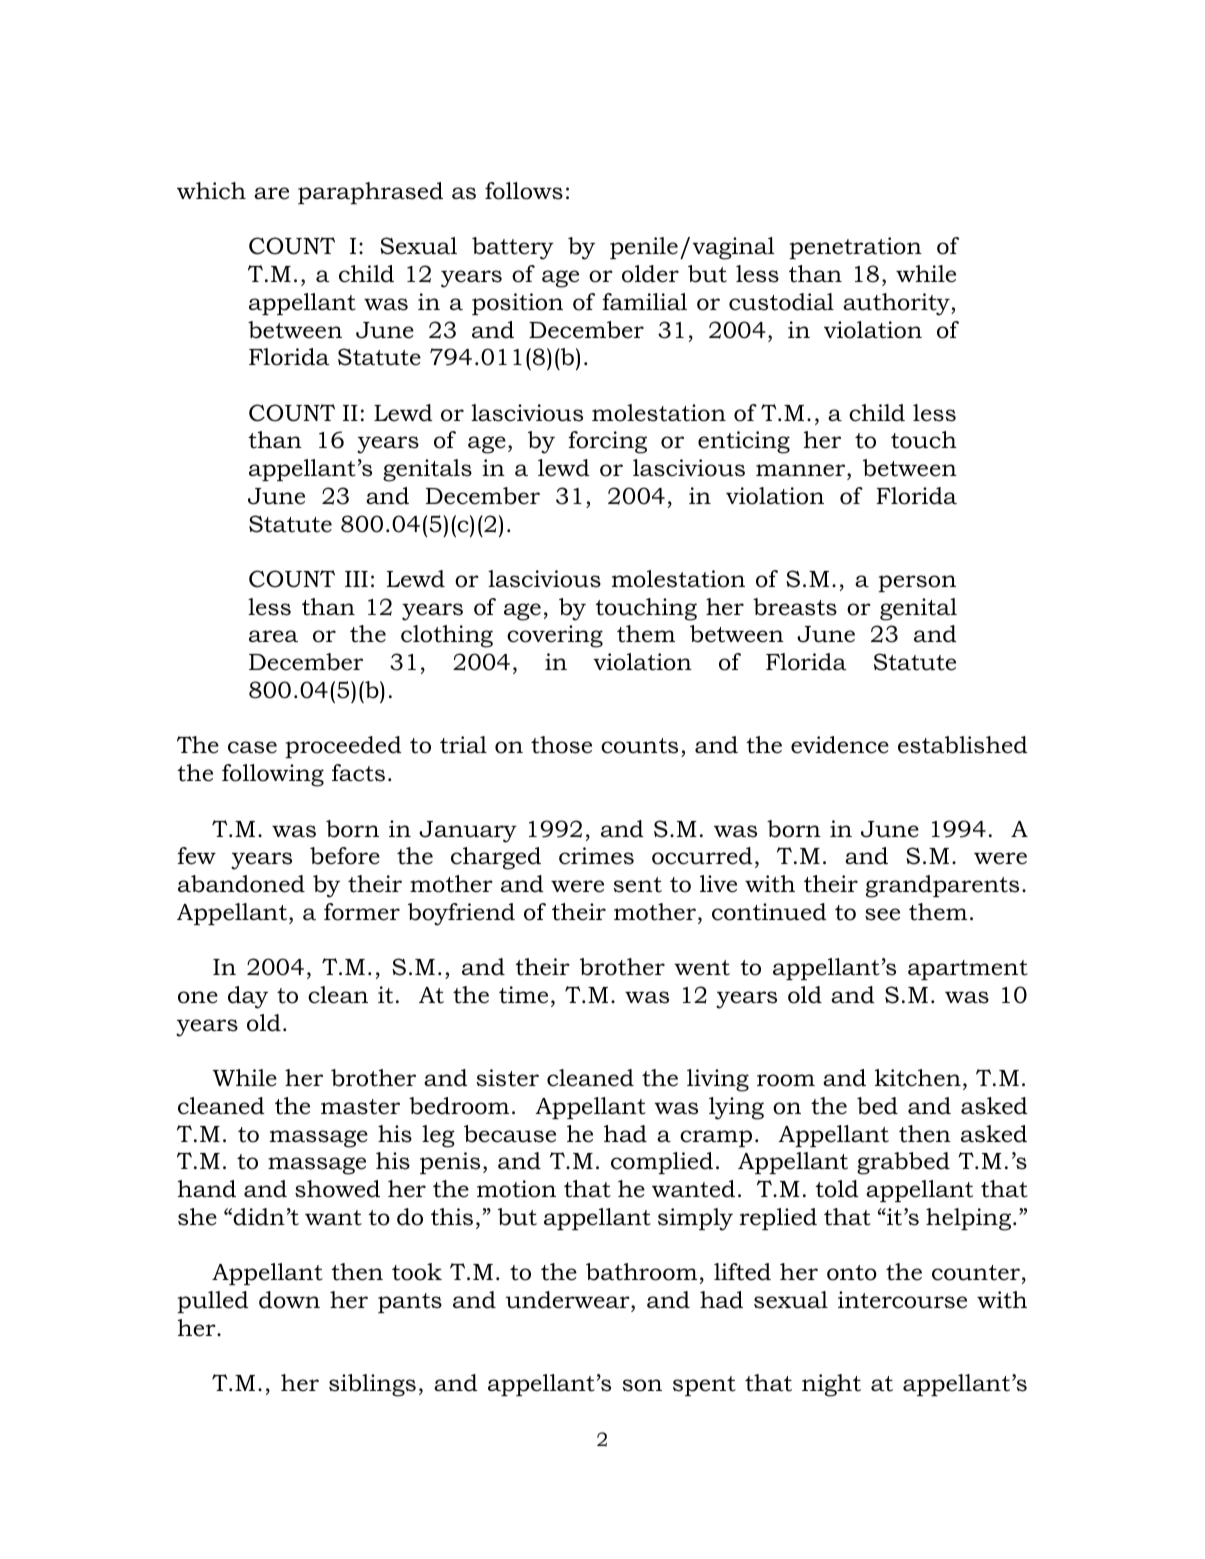  Describe the element at coordinates (289, 1300) in the screenshot. I see `down` at that location.
